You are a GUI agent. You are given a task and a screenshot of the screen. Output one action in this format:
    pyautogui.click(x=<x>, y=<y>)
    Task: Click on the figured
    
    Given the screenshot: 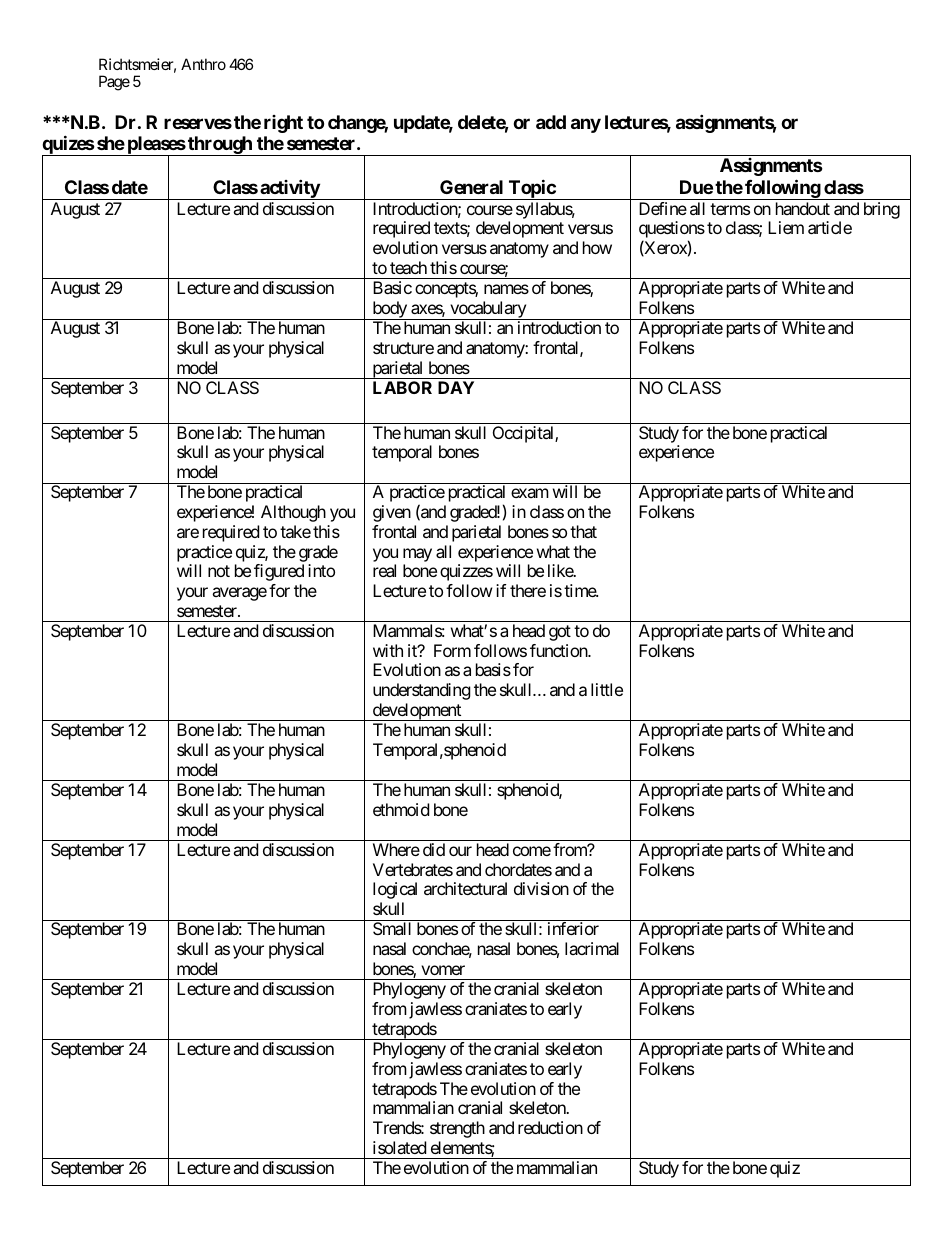 What is the action you would take?
    pyautogui.click(x=279, y=572)
